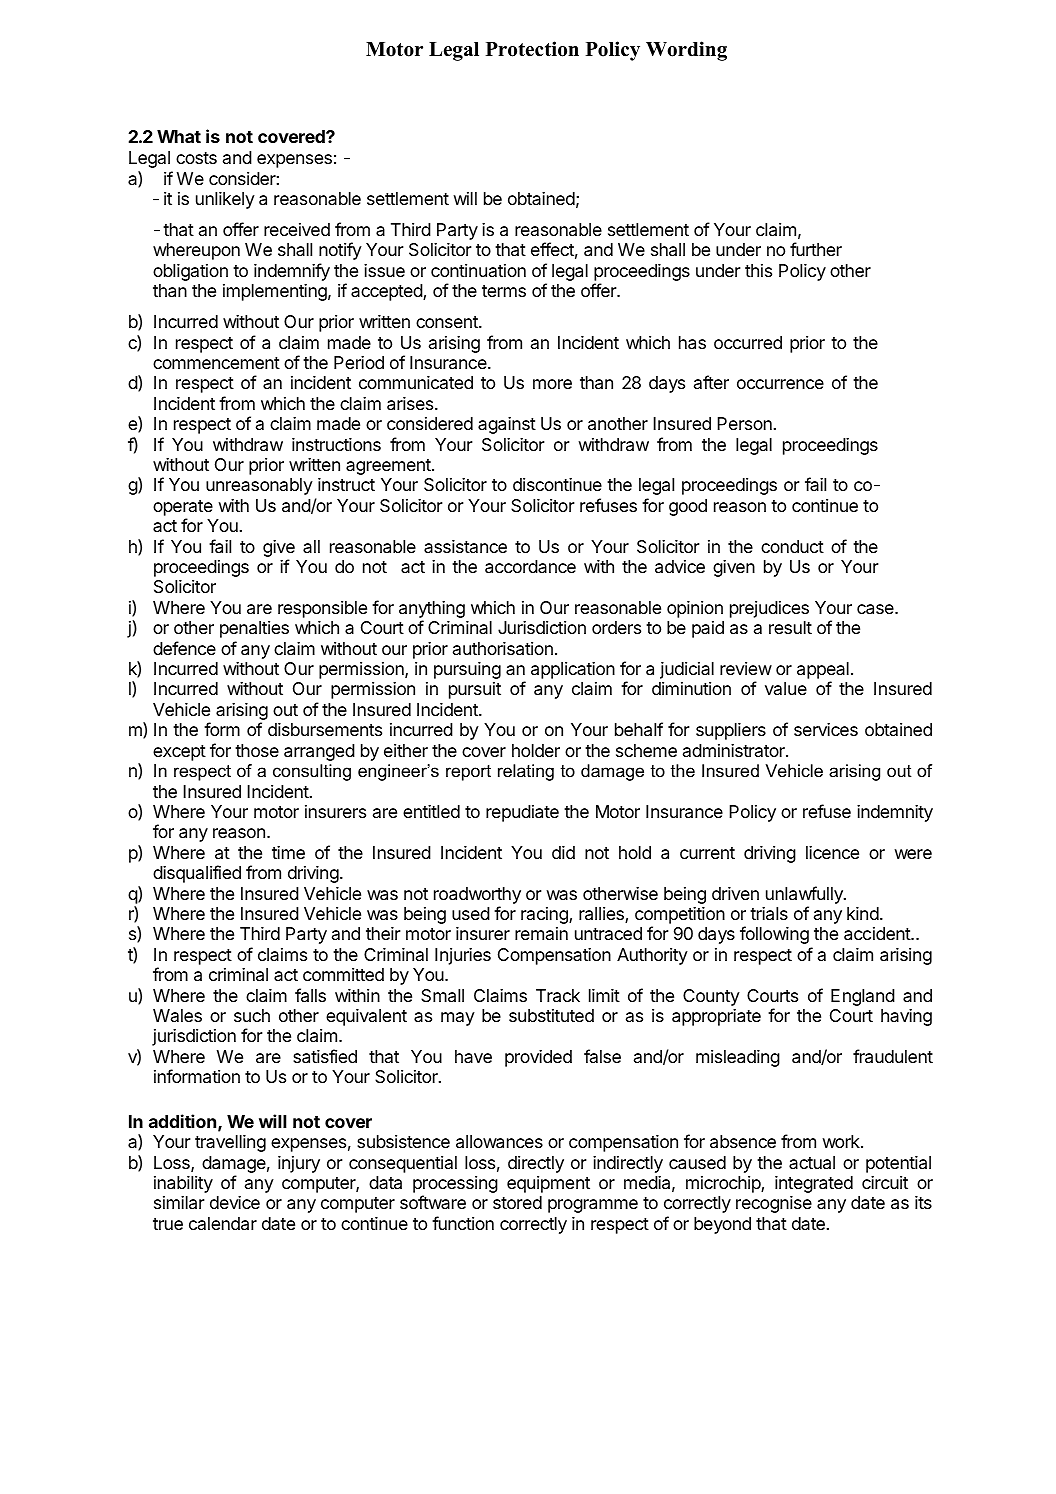 The image size is (1056, 1494). What do you see at coordinates (254, 629) in the page?
I see `penalties` at bounding box center [254, 629].
